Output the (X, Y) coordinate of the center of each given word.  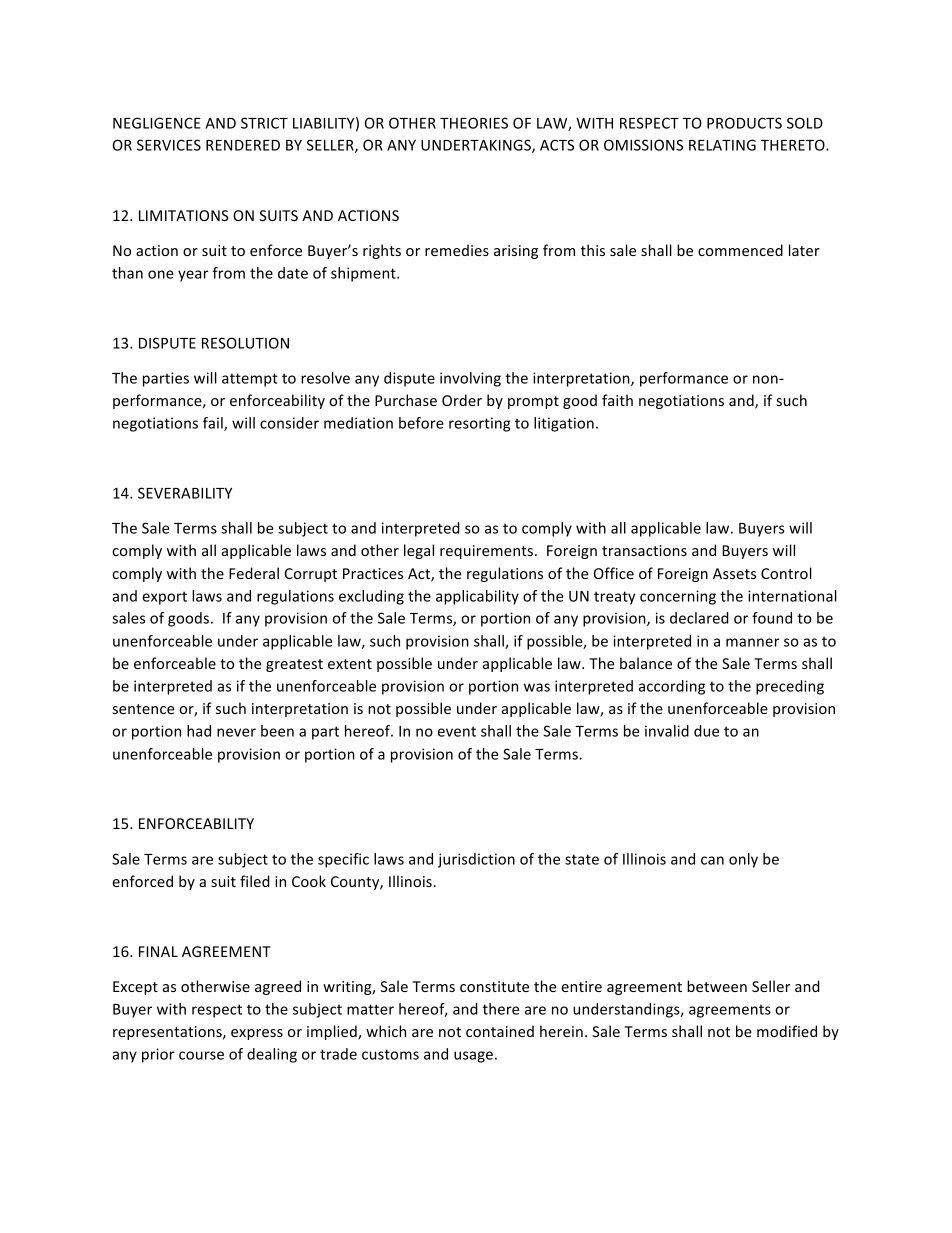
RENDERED (243, 145)
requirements (486, 552)
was (537, 687)
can (712, 860)
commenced (740, 250)
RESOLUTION (245, 343)
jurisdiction (476, 860)
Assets (734, 573)
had (199, 731)
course (201, 1055)
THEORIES (474, 123)
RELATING (722, 145)
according (672, 687)
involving (470, 379)
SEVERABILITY (185, 493)
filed (255, 881)
